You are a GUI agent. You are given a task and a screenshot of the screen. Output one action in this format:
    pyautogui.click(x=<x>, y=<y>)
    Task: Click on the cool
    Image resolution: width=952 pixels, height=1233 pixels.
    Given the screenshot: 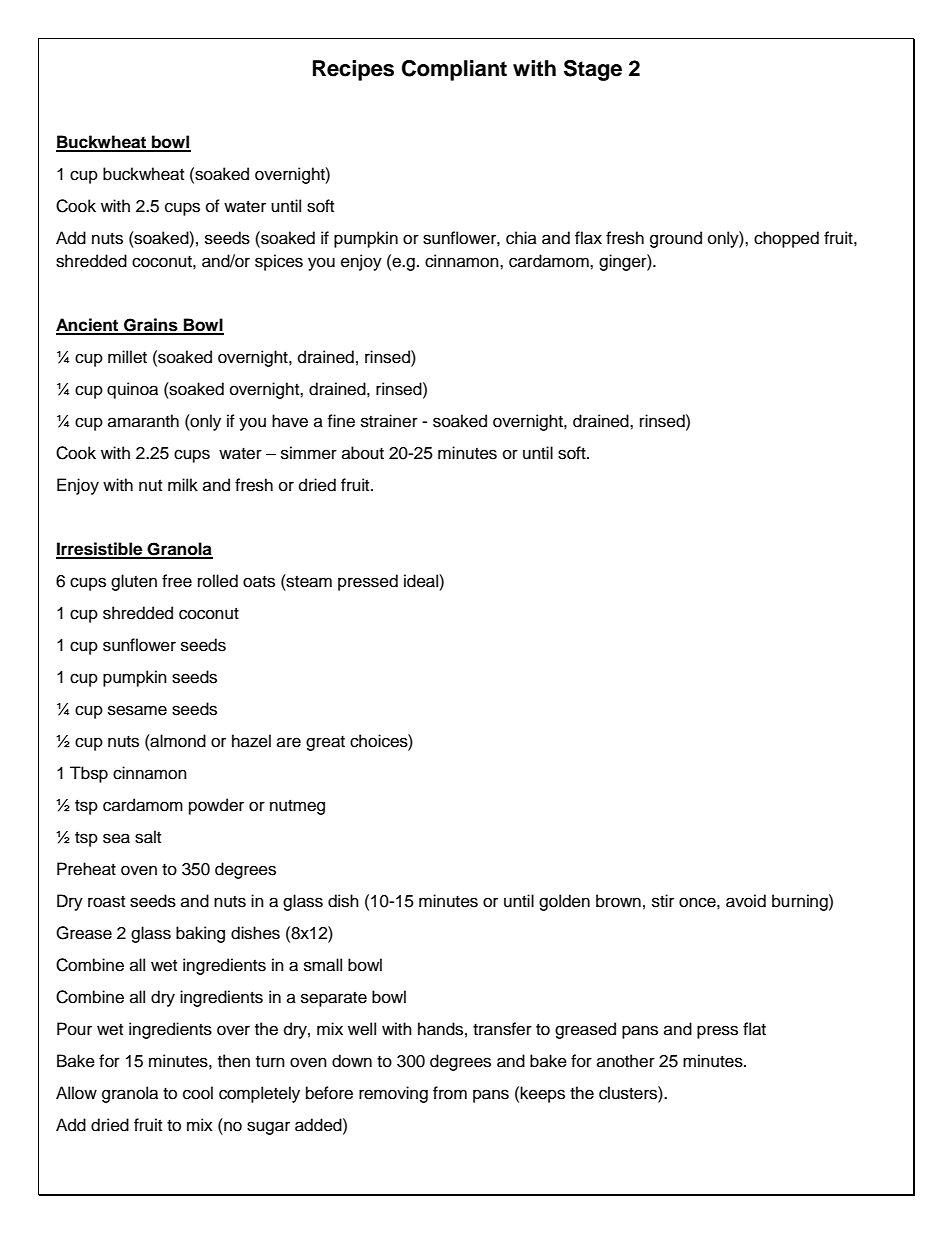 What is the action you would take?
    pyautogui.click(x=198, y=1093)
